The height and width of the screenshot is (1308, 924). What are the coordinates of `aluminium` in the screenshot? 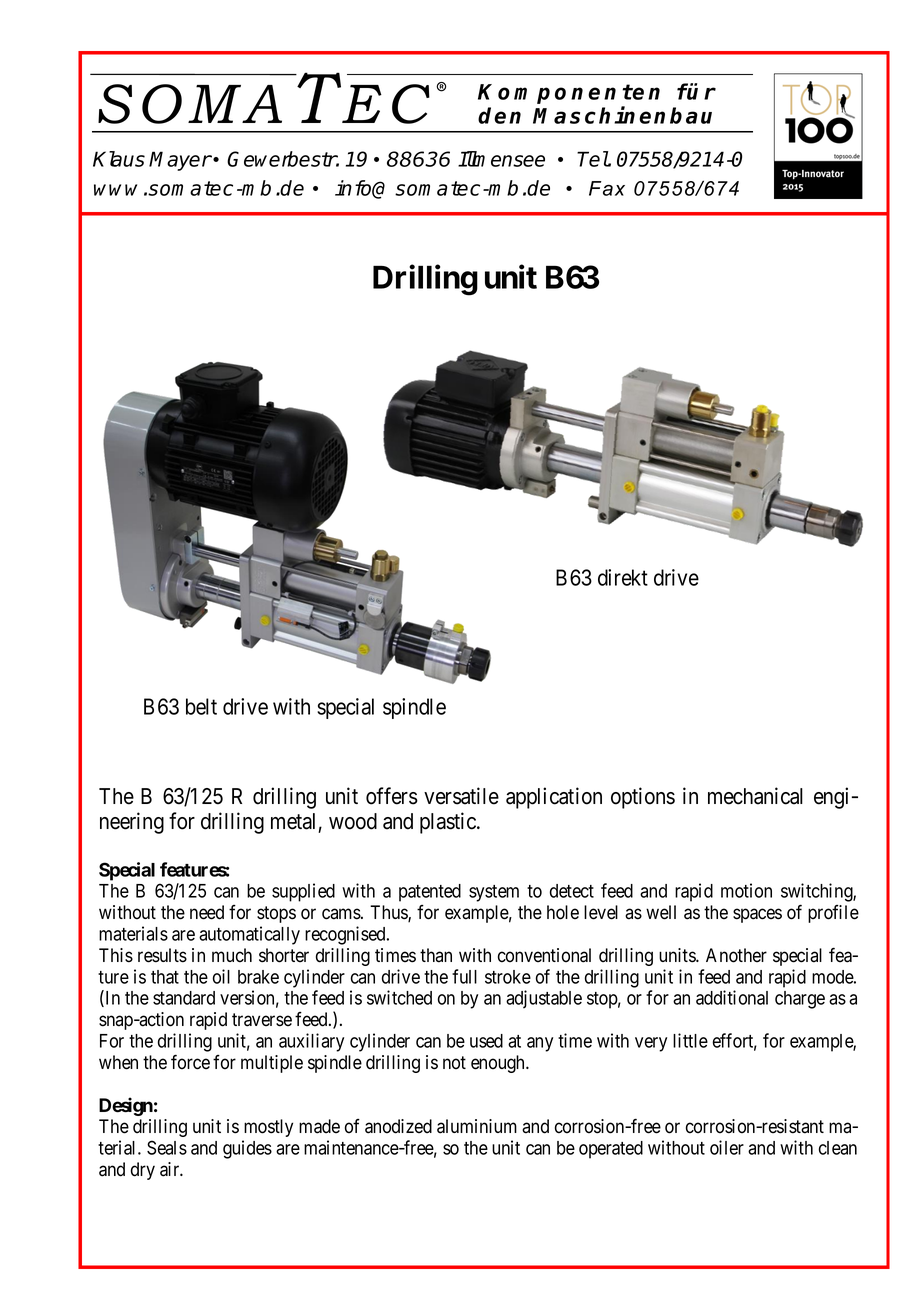 It's located at (477, 1126).
